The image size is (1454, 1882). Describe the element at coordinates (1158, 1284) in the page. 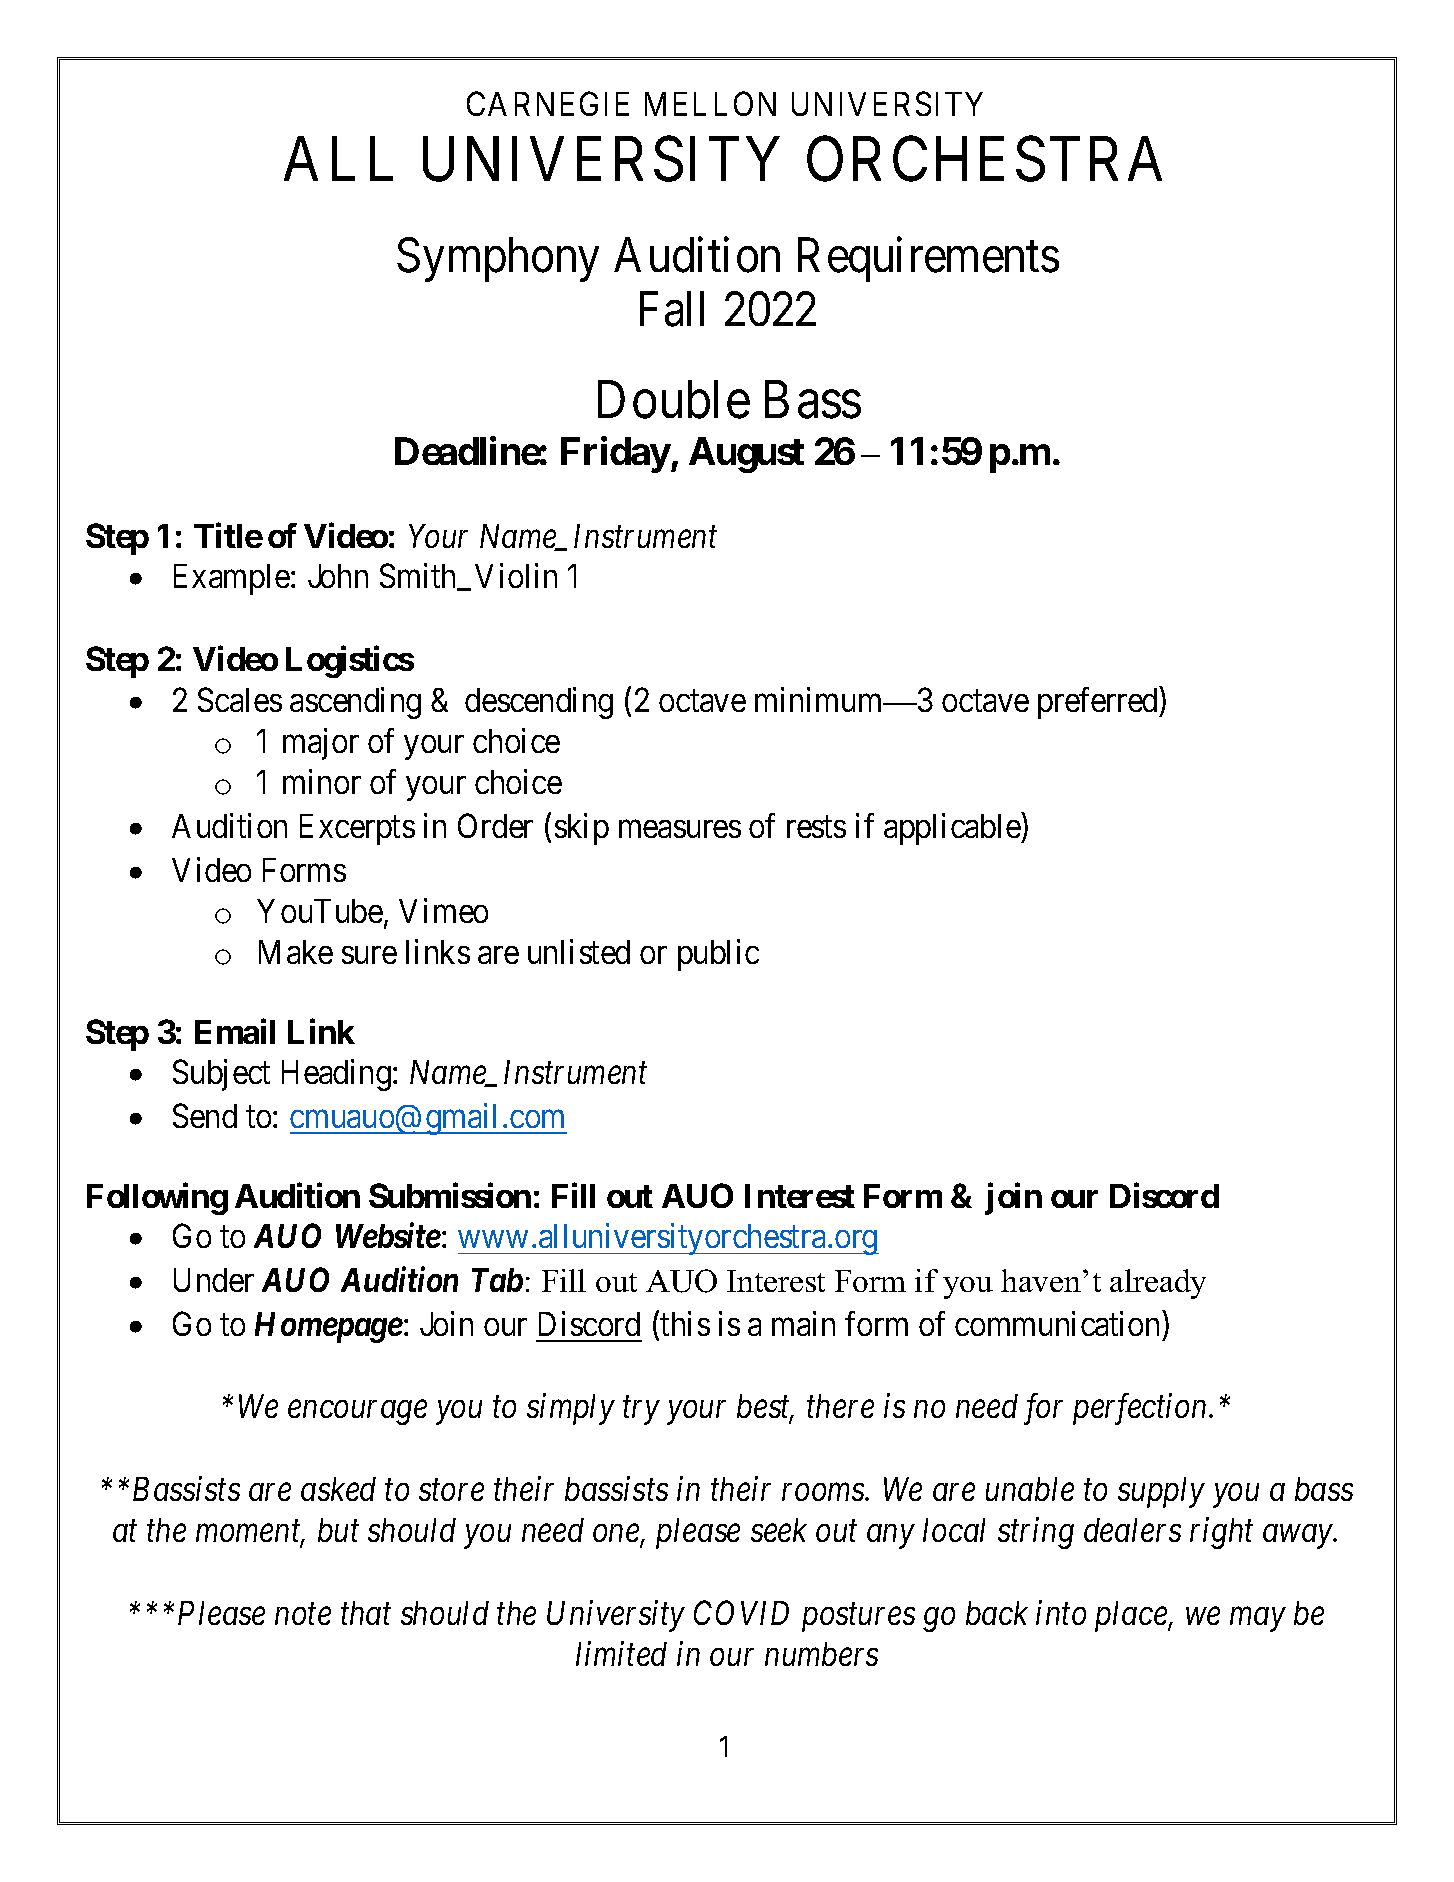

I see `already` at that location.
